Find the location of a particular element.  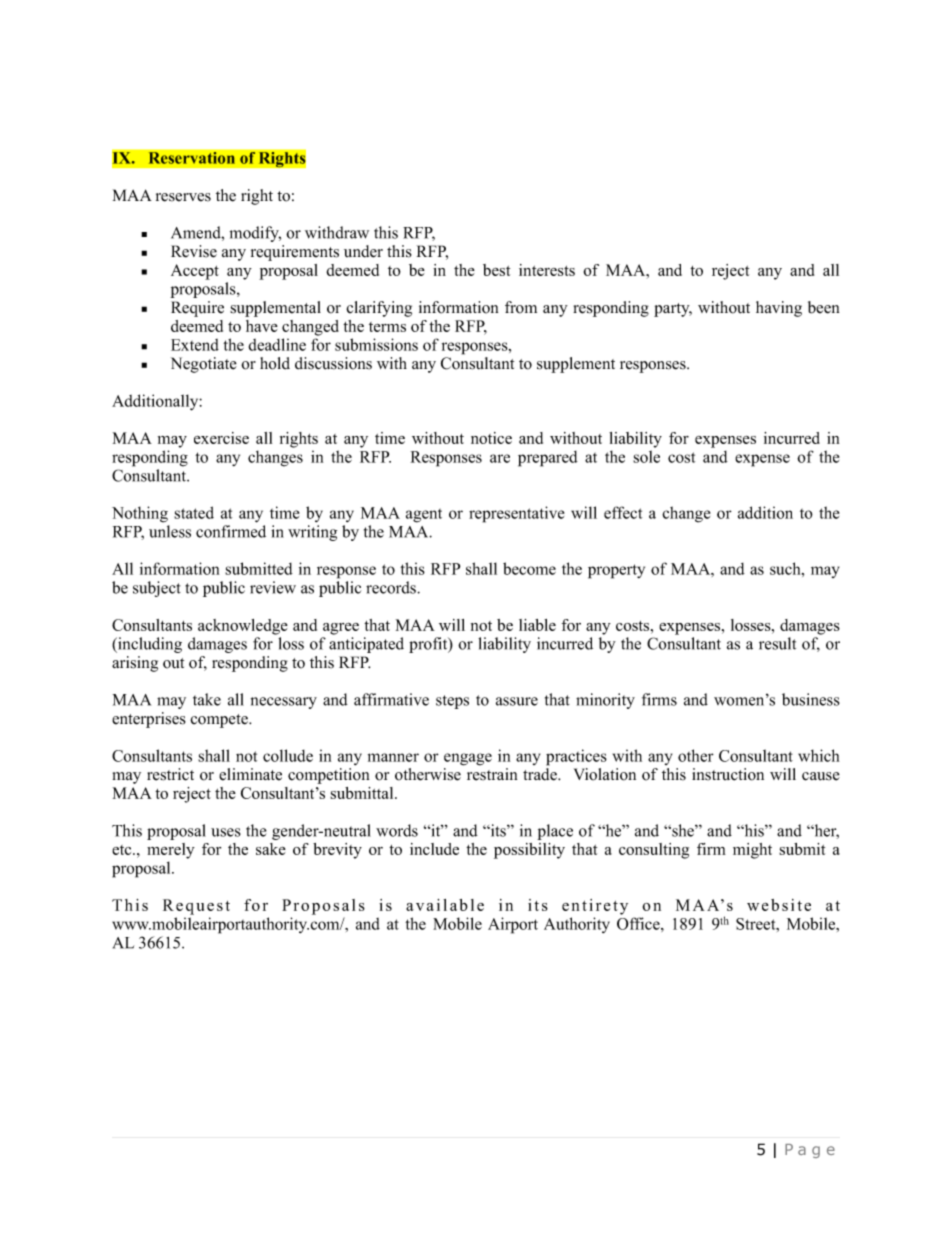

steps is located at coordinates (452, 702).
